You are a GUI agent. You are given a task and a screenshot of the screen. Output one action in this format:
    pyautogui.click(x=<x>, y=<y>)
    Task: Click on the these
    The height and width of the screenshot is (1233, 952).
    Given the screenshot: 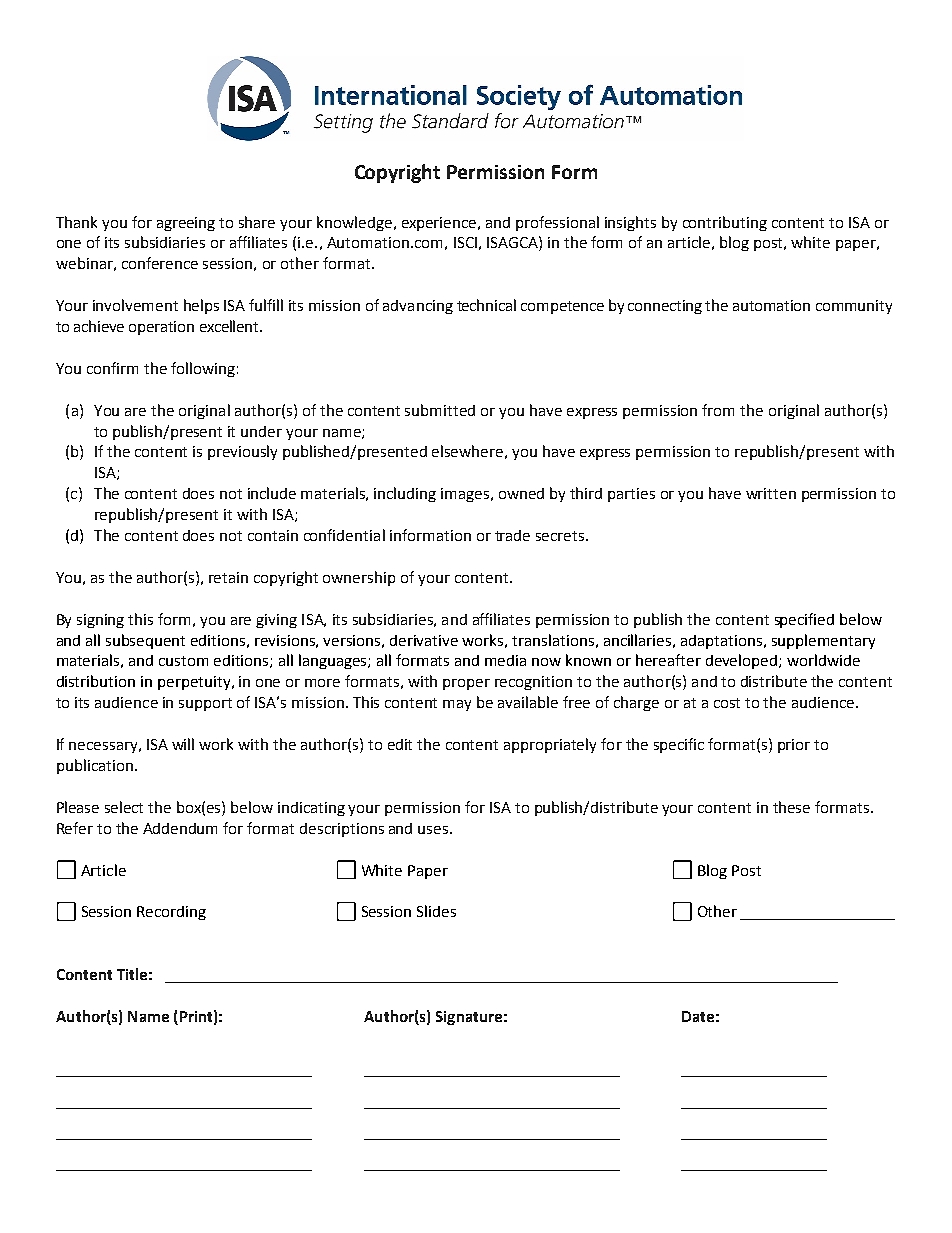 What is the action you would take?
    pyautogui.click(x=791, y=807)
